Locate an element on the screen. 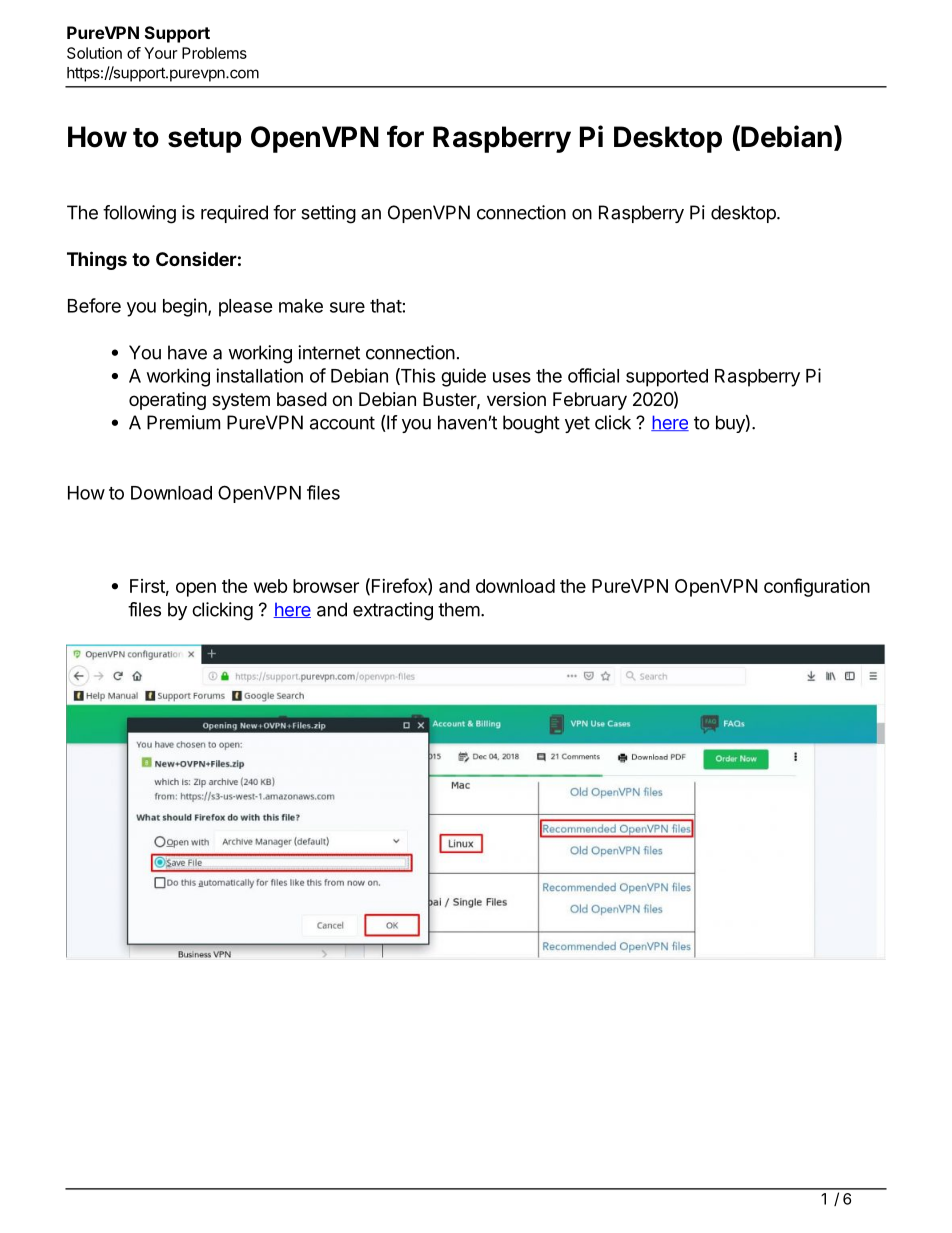 This screenshot has height=1233, width=952. guide is located at coordinates (463, 377).
